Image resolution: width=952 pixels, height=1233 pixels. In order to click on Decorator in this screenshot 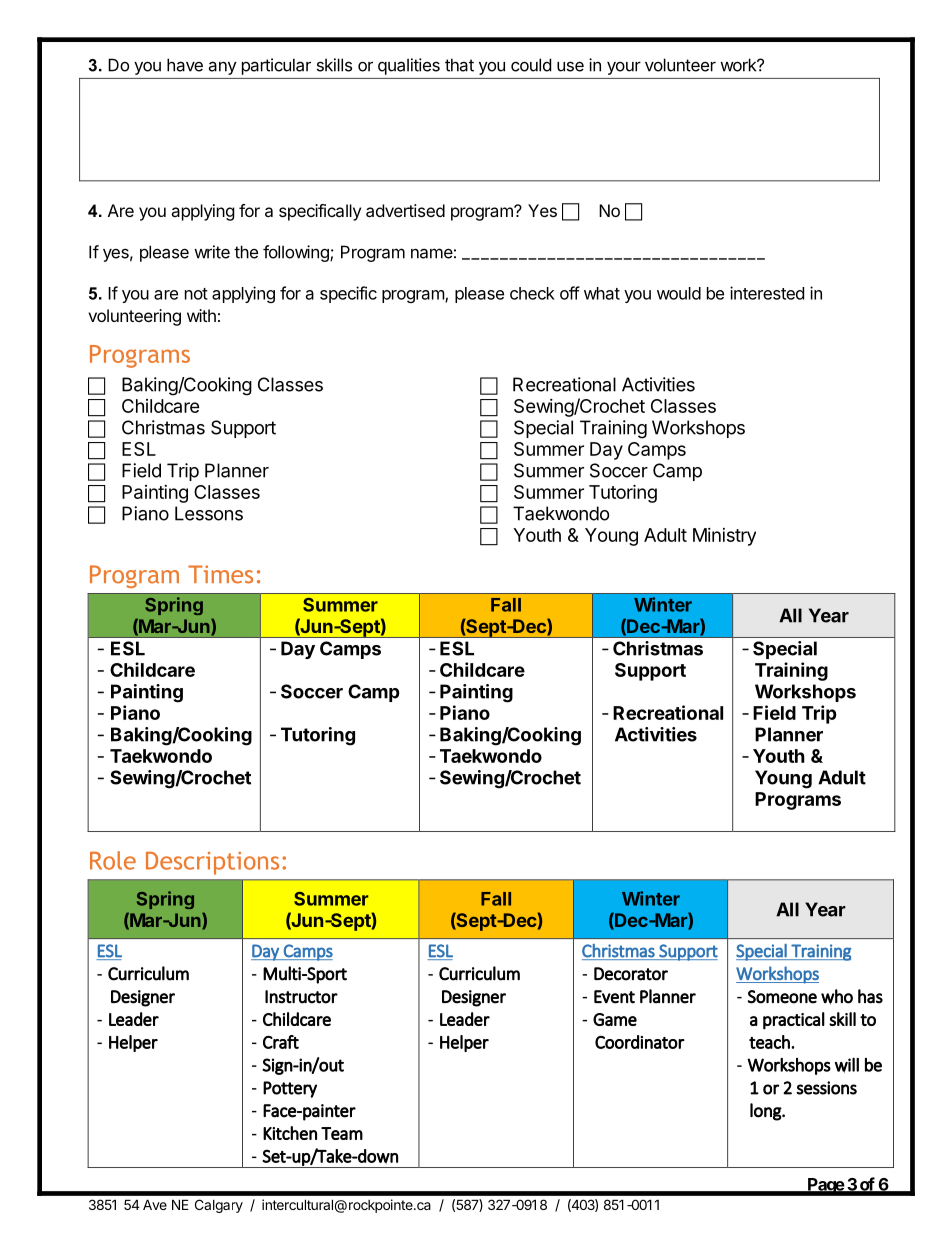, I will do `click(631, 974)`.
